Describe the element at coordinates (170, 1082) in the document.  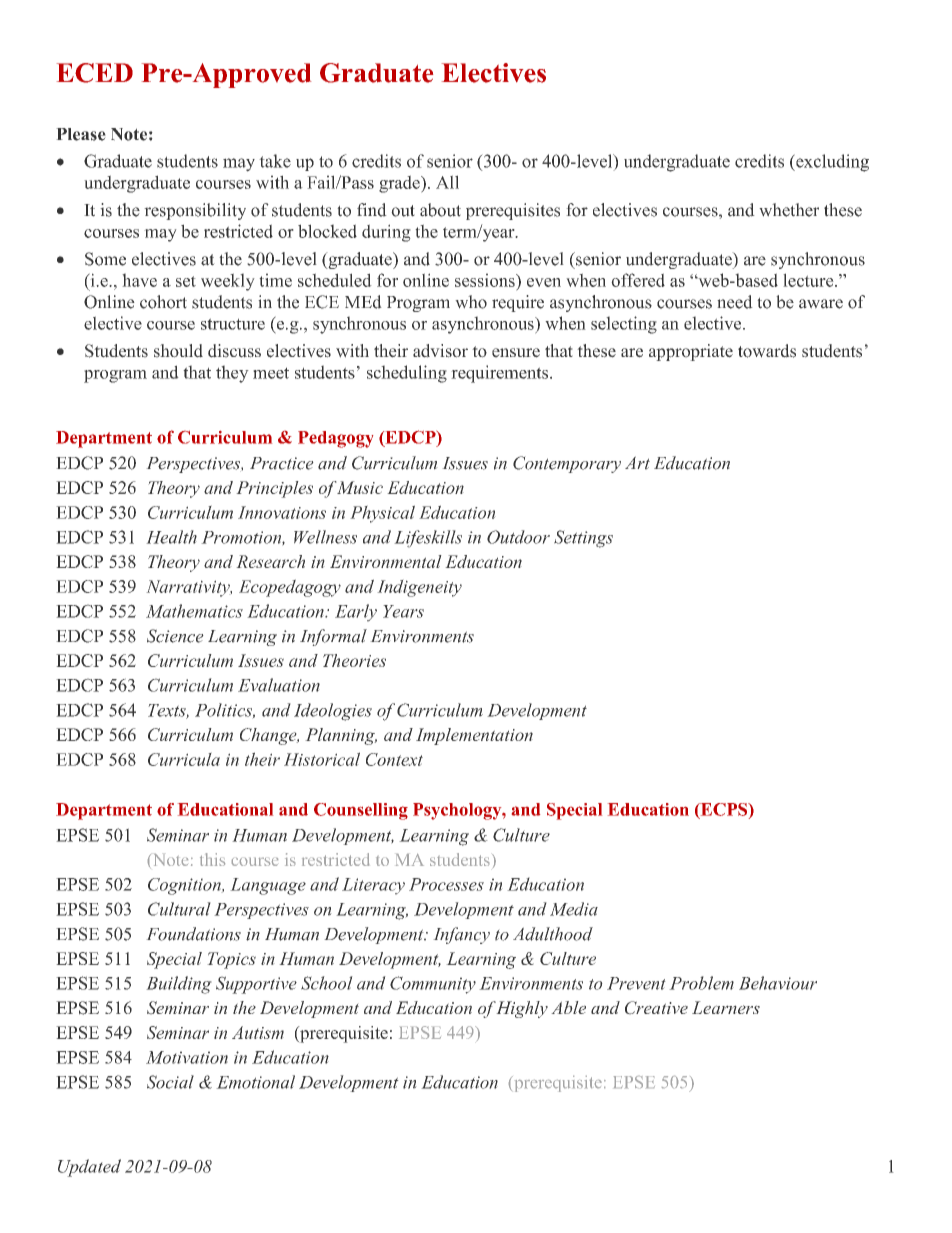
I see `Social` at that location.
